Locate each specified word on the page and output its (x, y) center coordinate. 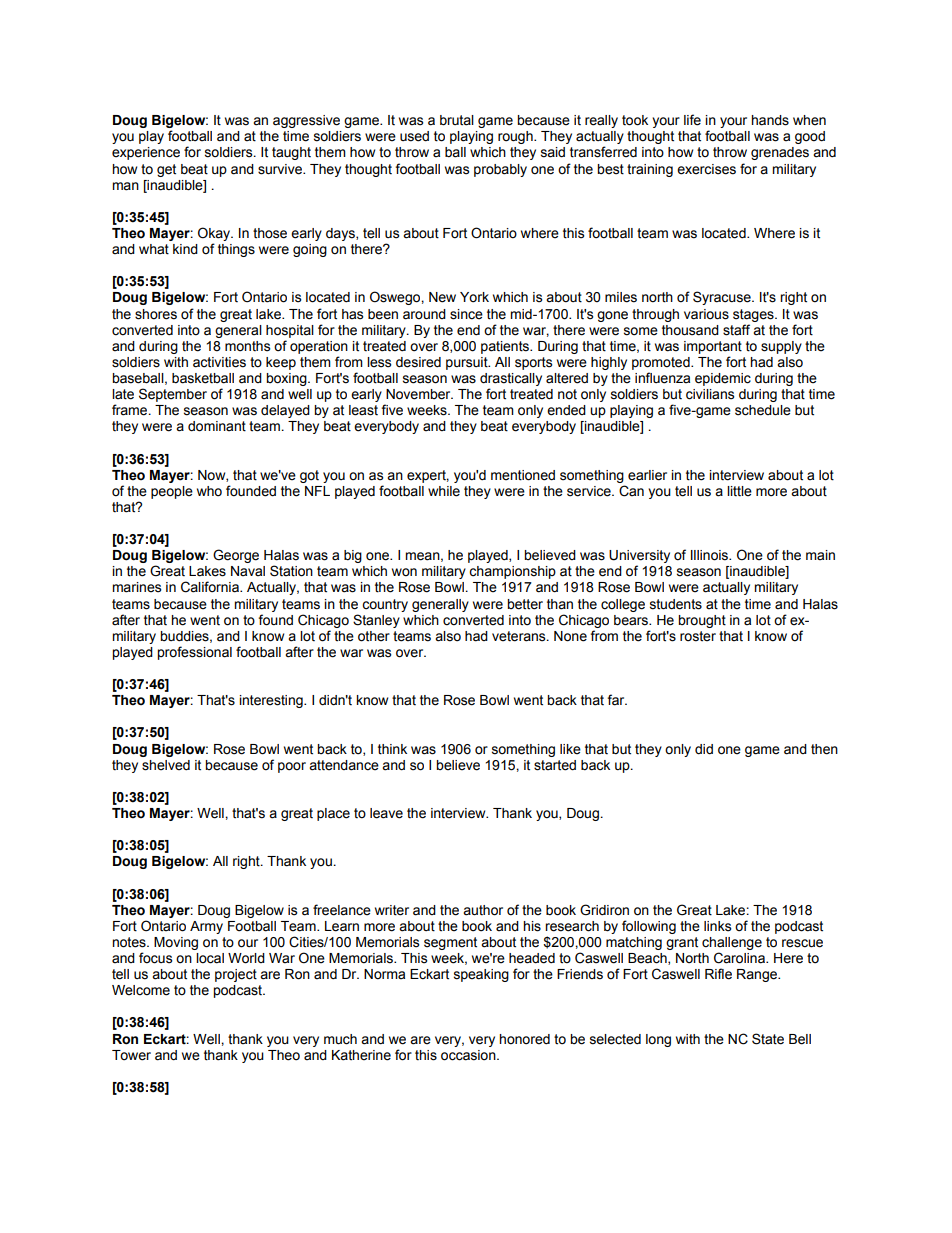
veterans (520, 636)
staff (736, 330)
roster (698, 636)
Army (206, 927)
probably (500, 170)
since (466, 314)
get (166, 170)
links (717, 926)
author (483, 910)
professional (194, 653)
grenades (780, 153)
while (444, 491)
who (209, 491)
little (739, 491)
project (236, 975)
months (247, 346)
